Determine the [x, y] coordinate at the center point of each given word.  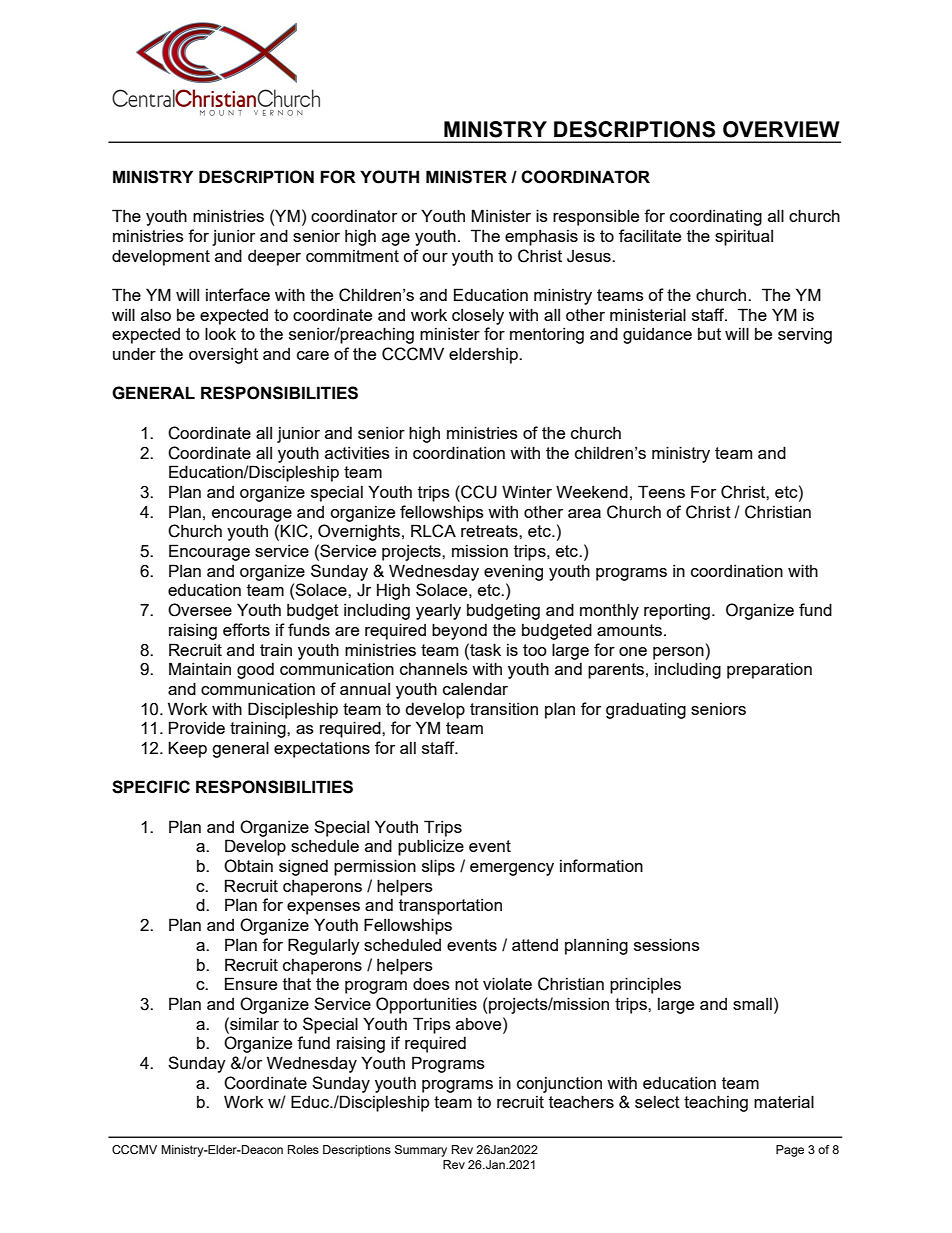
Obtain [248, 866]
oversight [223, 355]
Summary [421, 1151]
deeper [274, 258]
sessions [667, 944]
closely [478, 316]
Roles [303, 1149]
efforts [246, 629]
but [709, 334]
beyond [459, 631]
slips [438, 867]
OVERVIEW [781, 129]
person [678, 653]
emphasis [541, 237]
